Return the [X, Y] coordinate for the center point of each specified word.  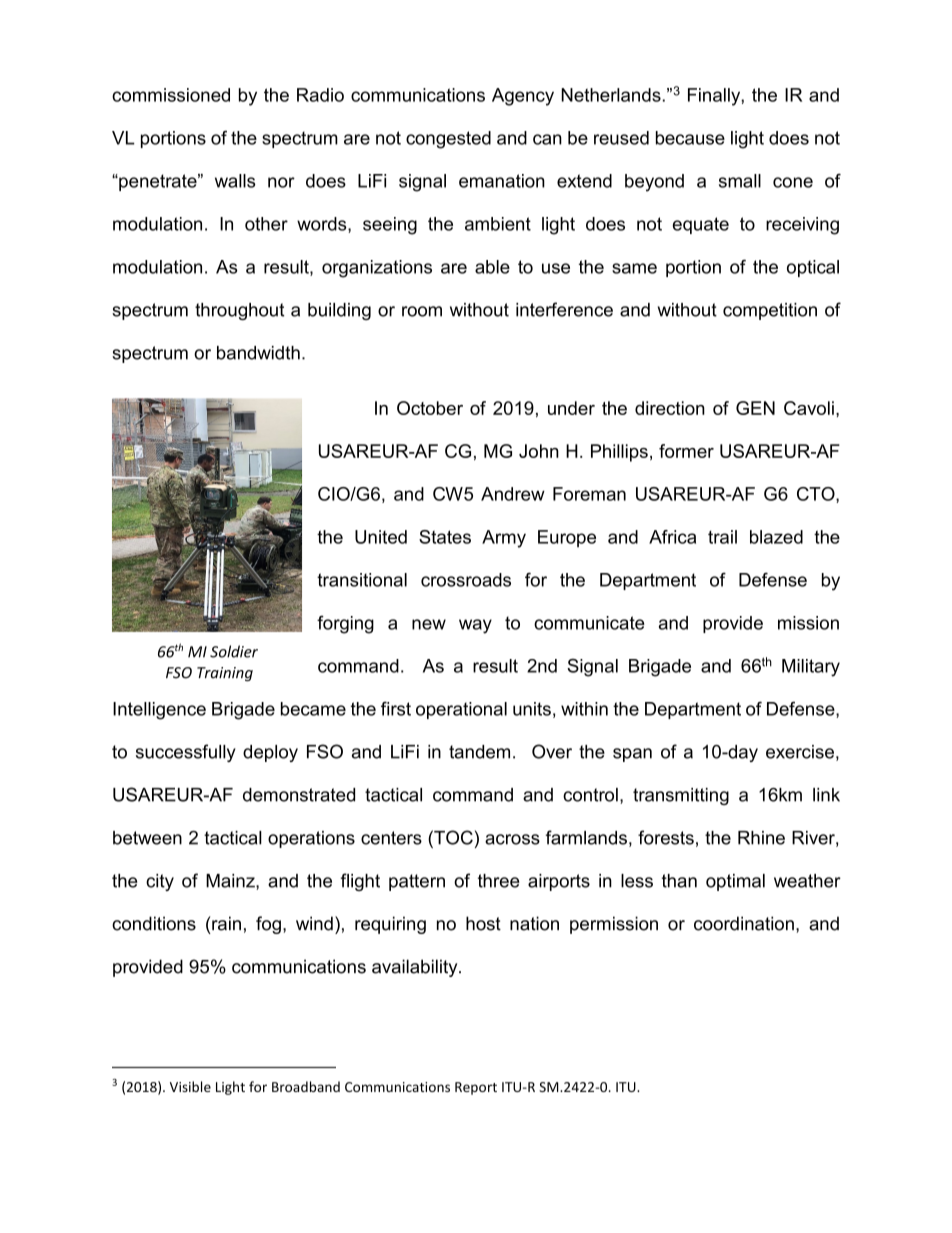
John [539, 451]
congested [448, 140]
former [686, 451]
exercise [800, 752]
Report [476, 1088]
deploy [270, 753]
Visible [190, 1086]
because [690, 138]
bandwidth [258, 353]
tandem [479, 752]
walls [235, 181]
